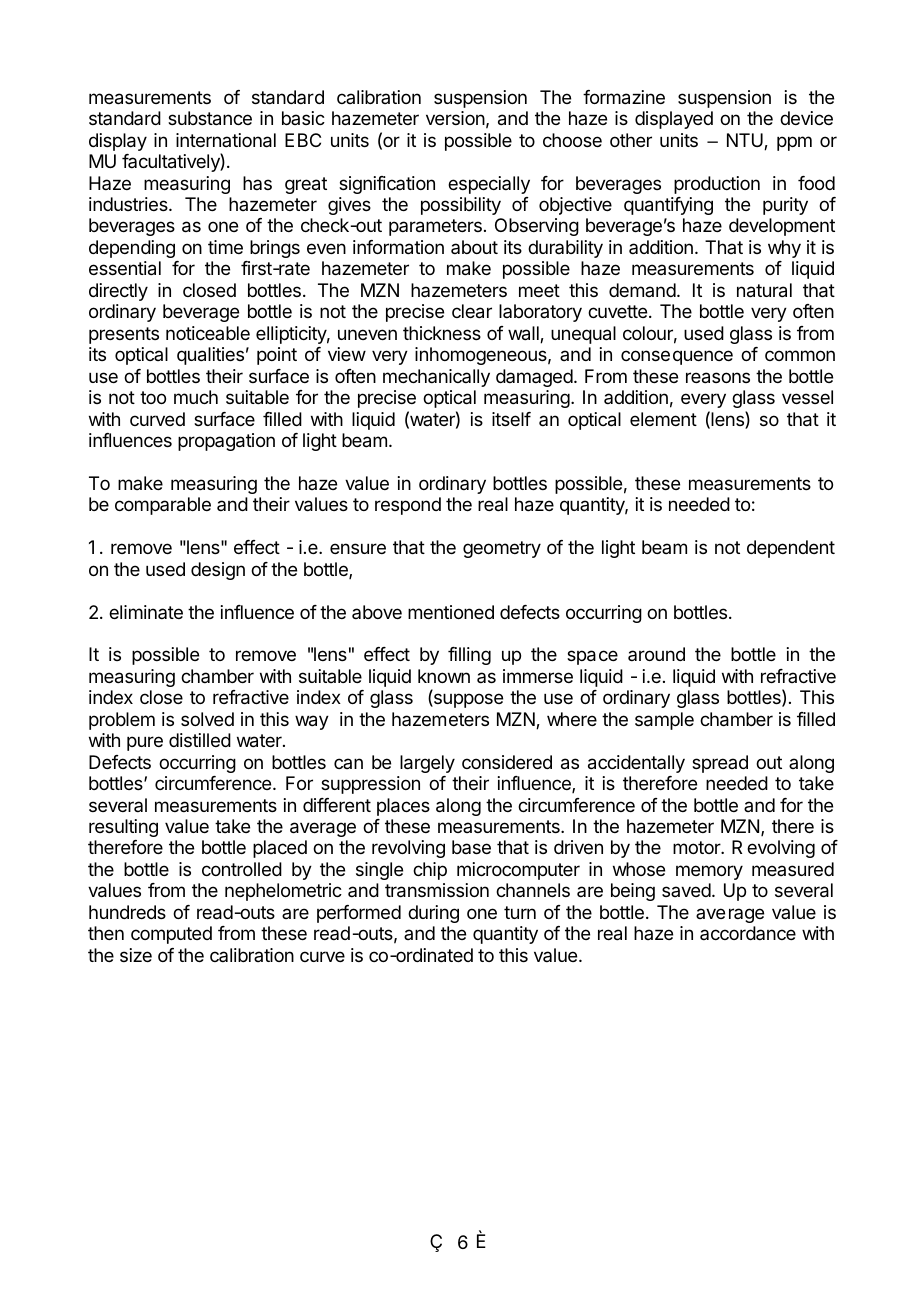  I want to click on consequence, so click(677, 357).
